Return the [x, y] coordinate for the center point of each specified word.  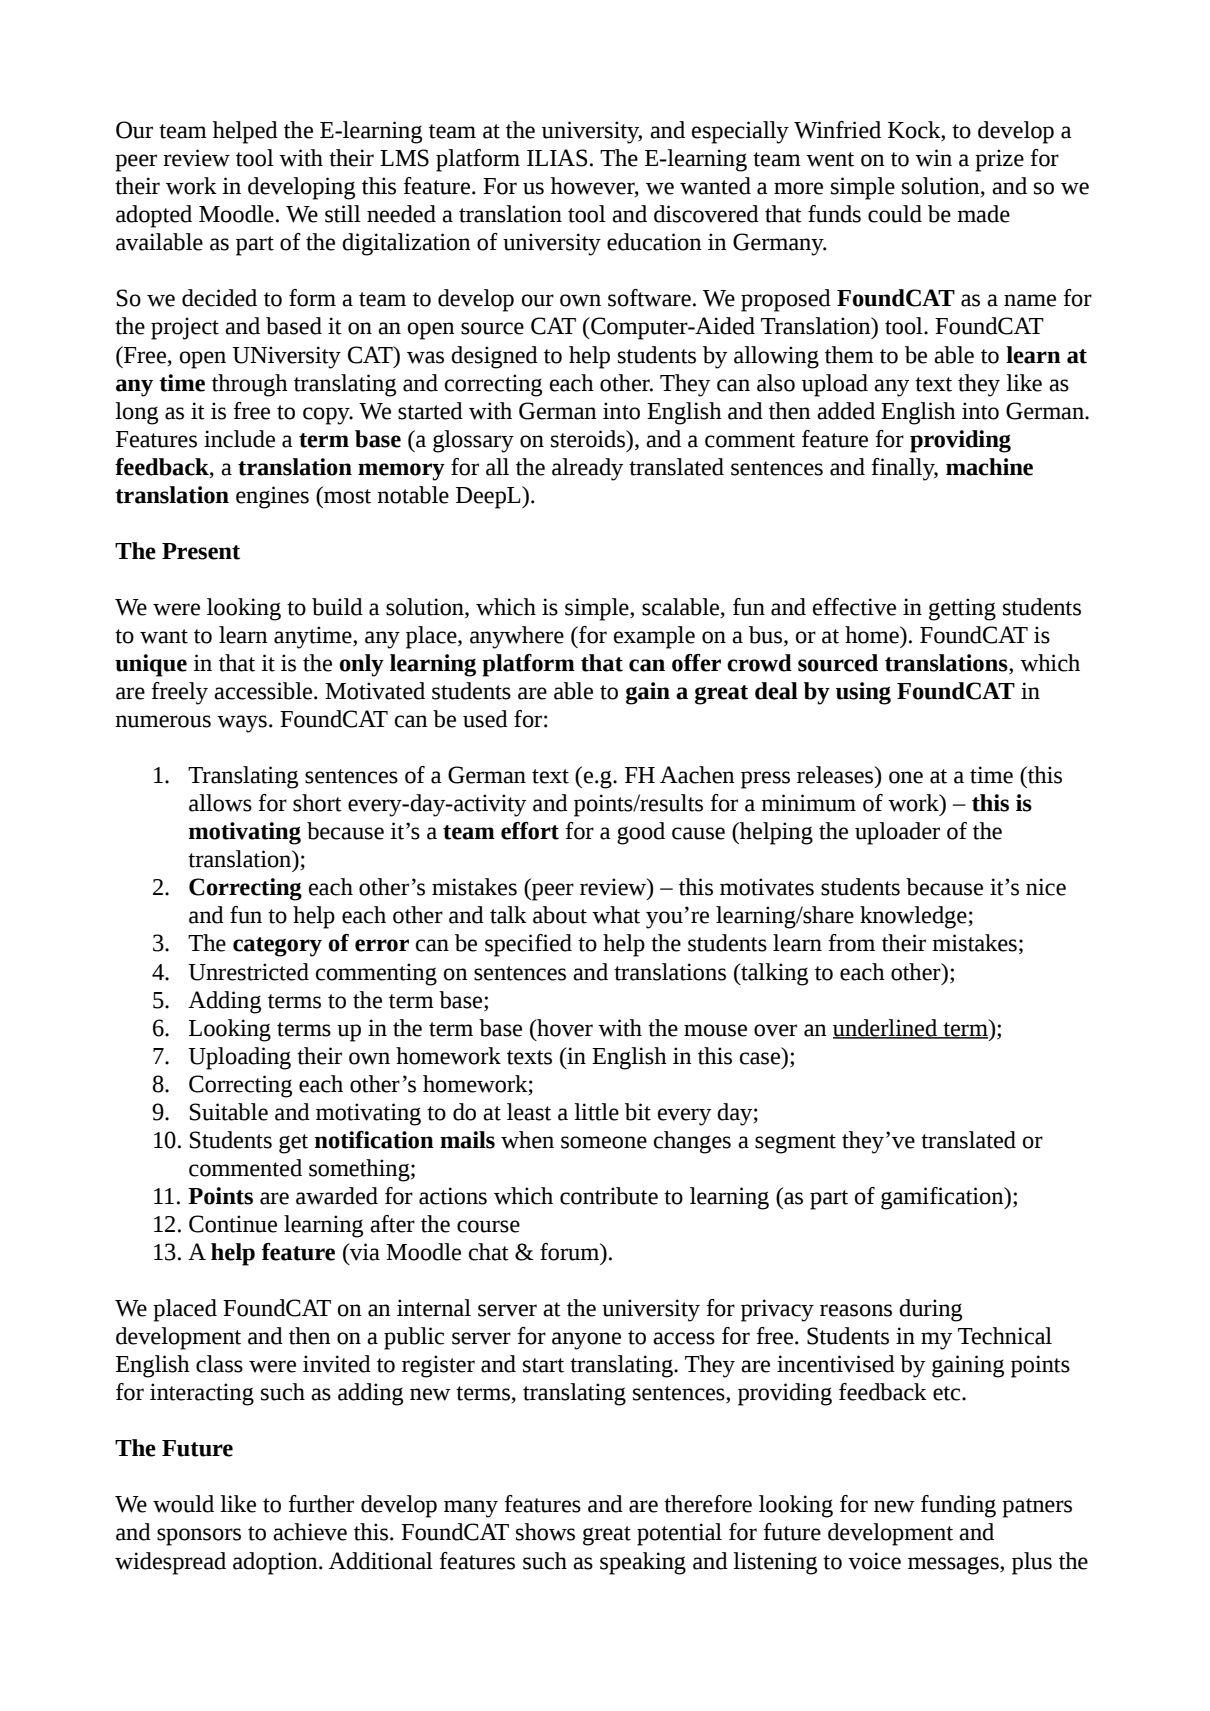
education [654, 242]
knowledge [914, 917]
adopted [154, 216]
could [895, 214]
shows [545, 1532]
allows [220, 803]
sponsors [199, 1537]
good [641, 833]
